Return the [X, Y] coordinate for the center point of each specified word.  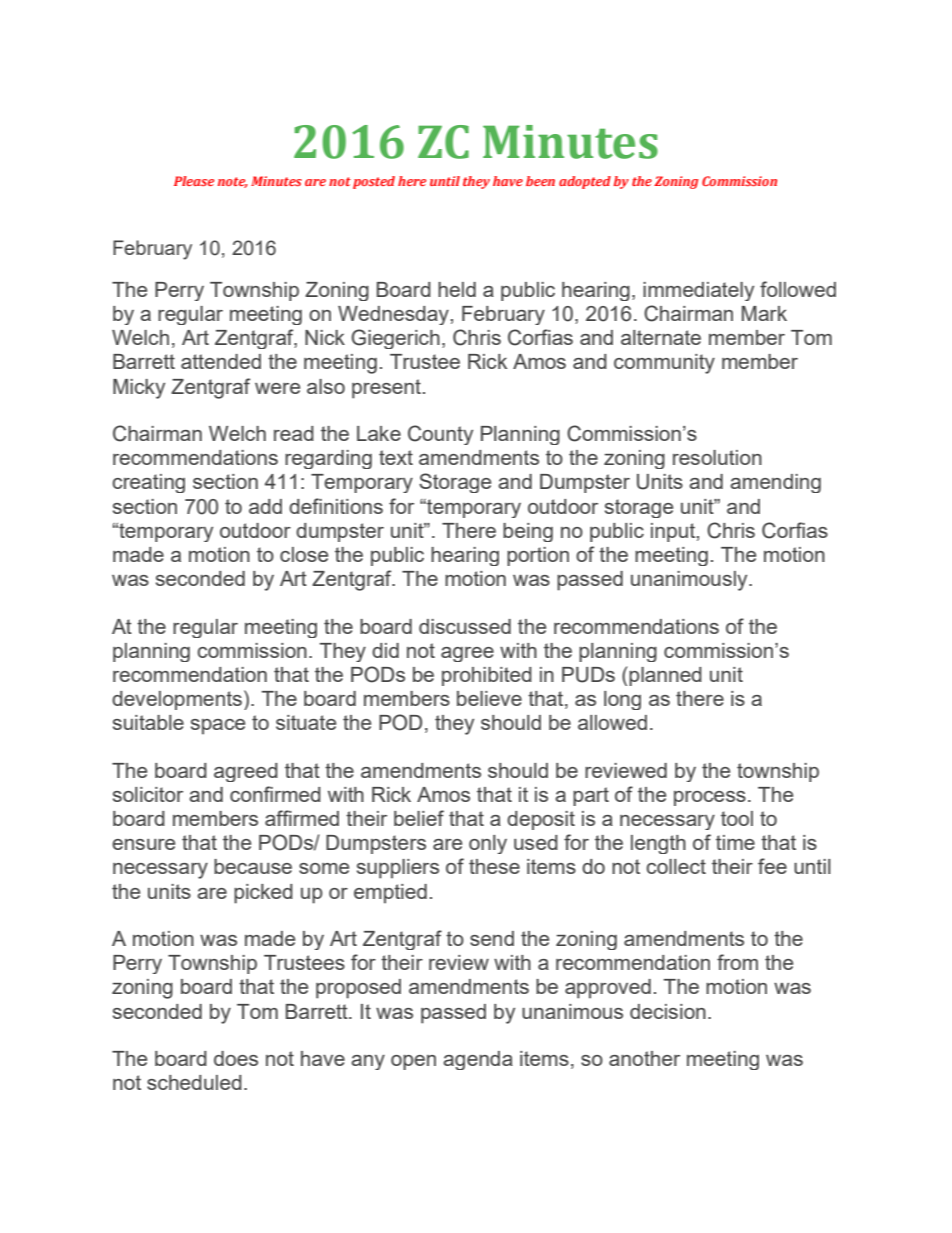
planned [665, 676]
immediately [698, 291]
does [236, 1058]
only [488, 844]
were [277, 388]
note [232, 182]
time [735, 842]
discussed [465, 626]
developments [177, 700]
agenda [478, 1060]
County [440, 435]
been [540, 181]
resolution [717, 457]
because [253, 866]
